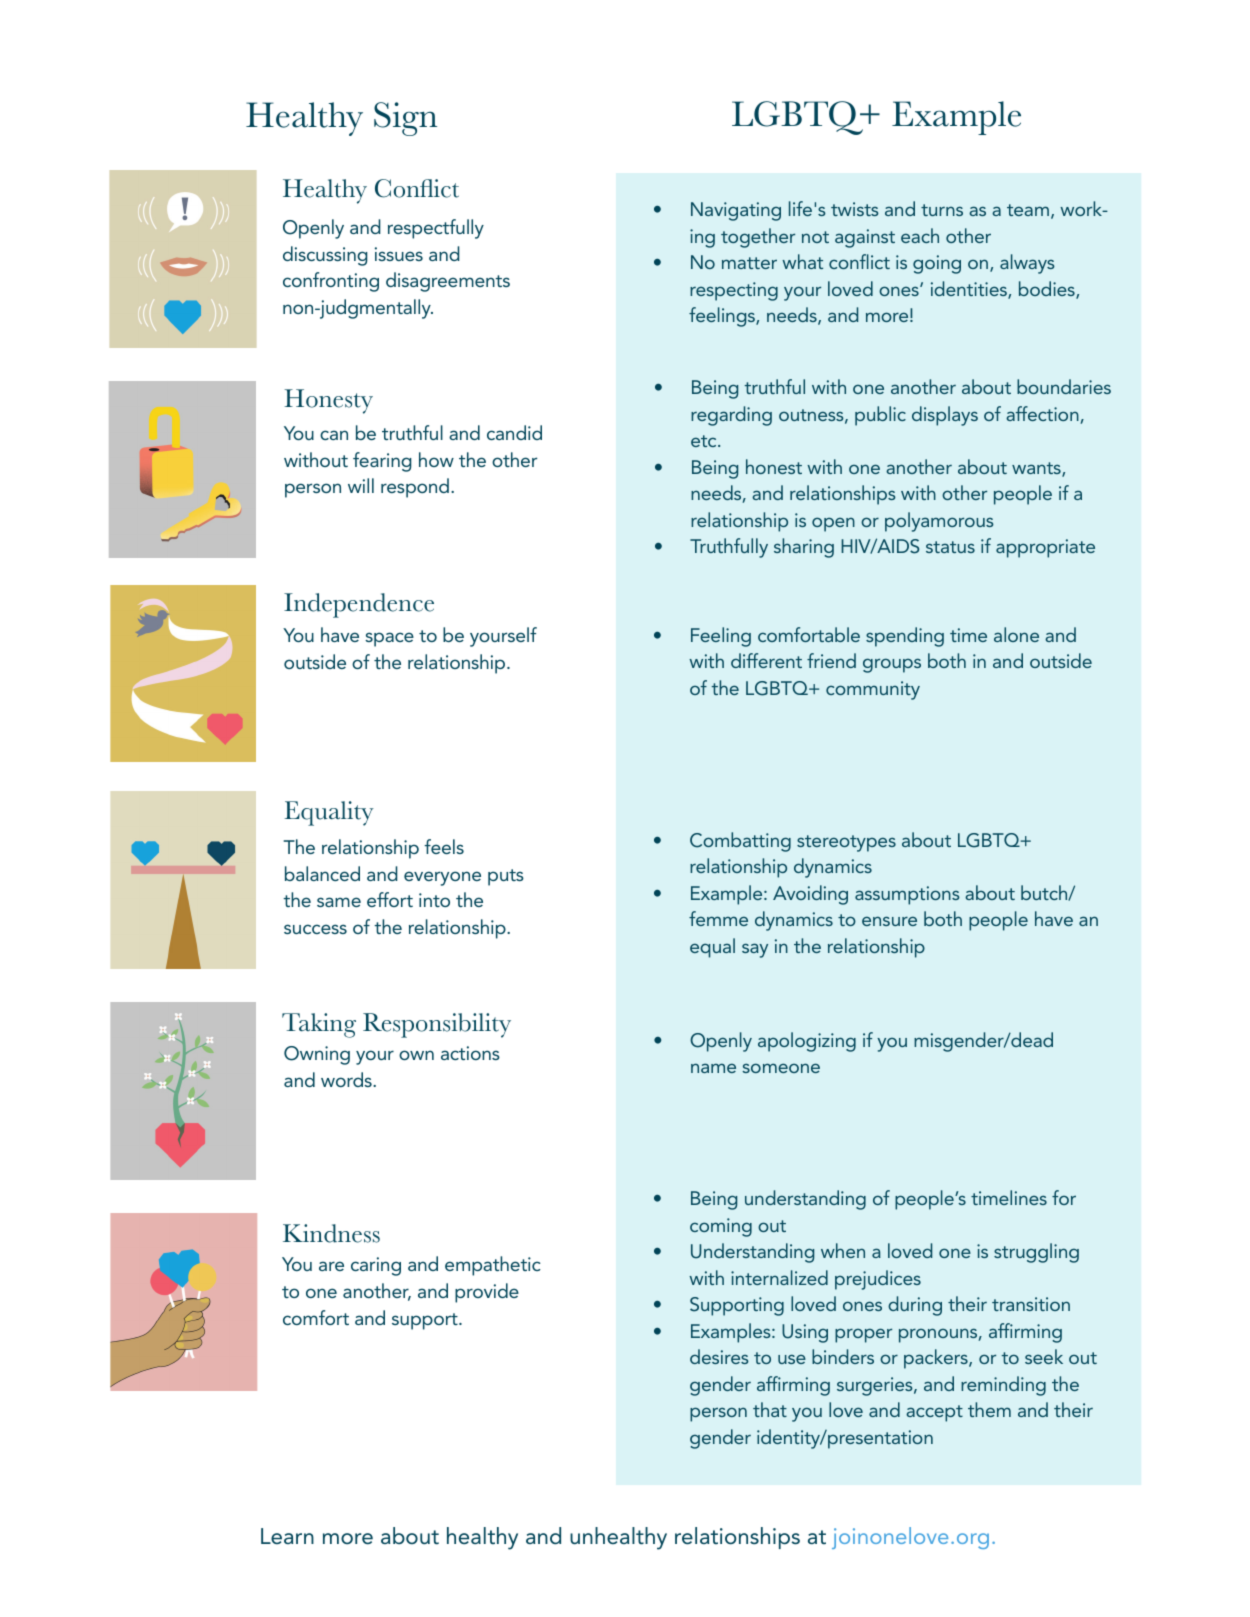  Describe the element at coordinates (331, 1233) in the page. I see `Kindness` at that location.
